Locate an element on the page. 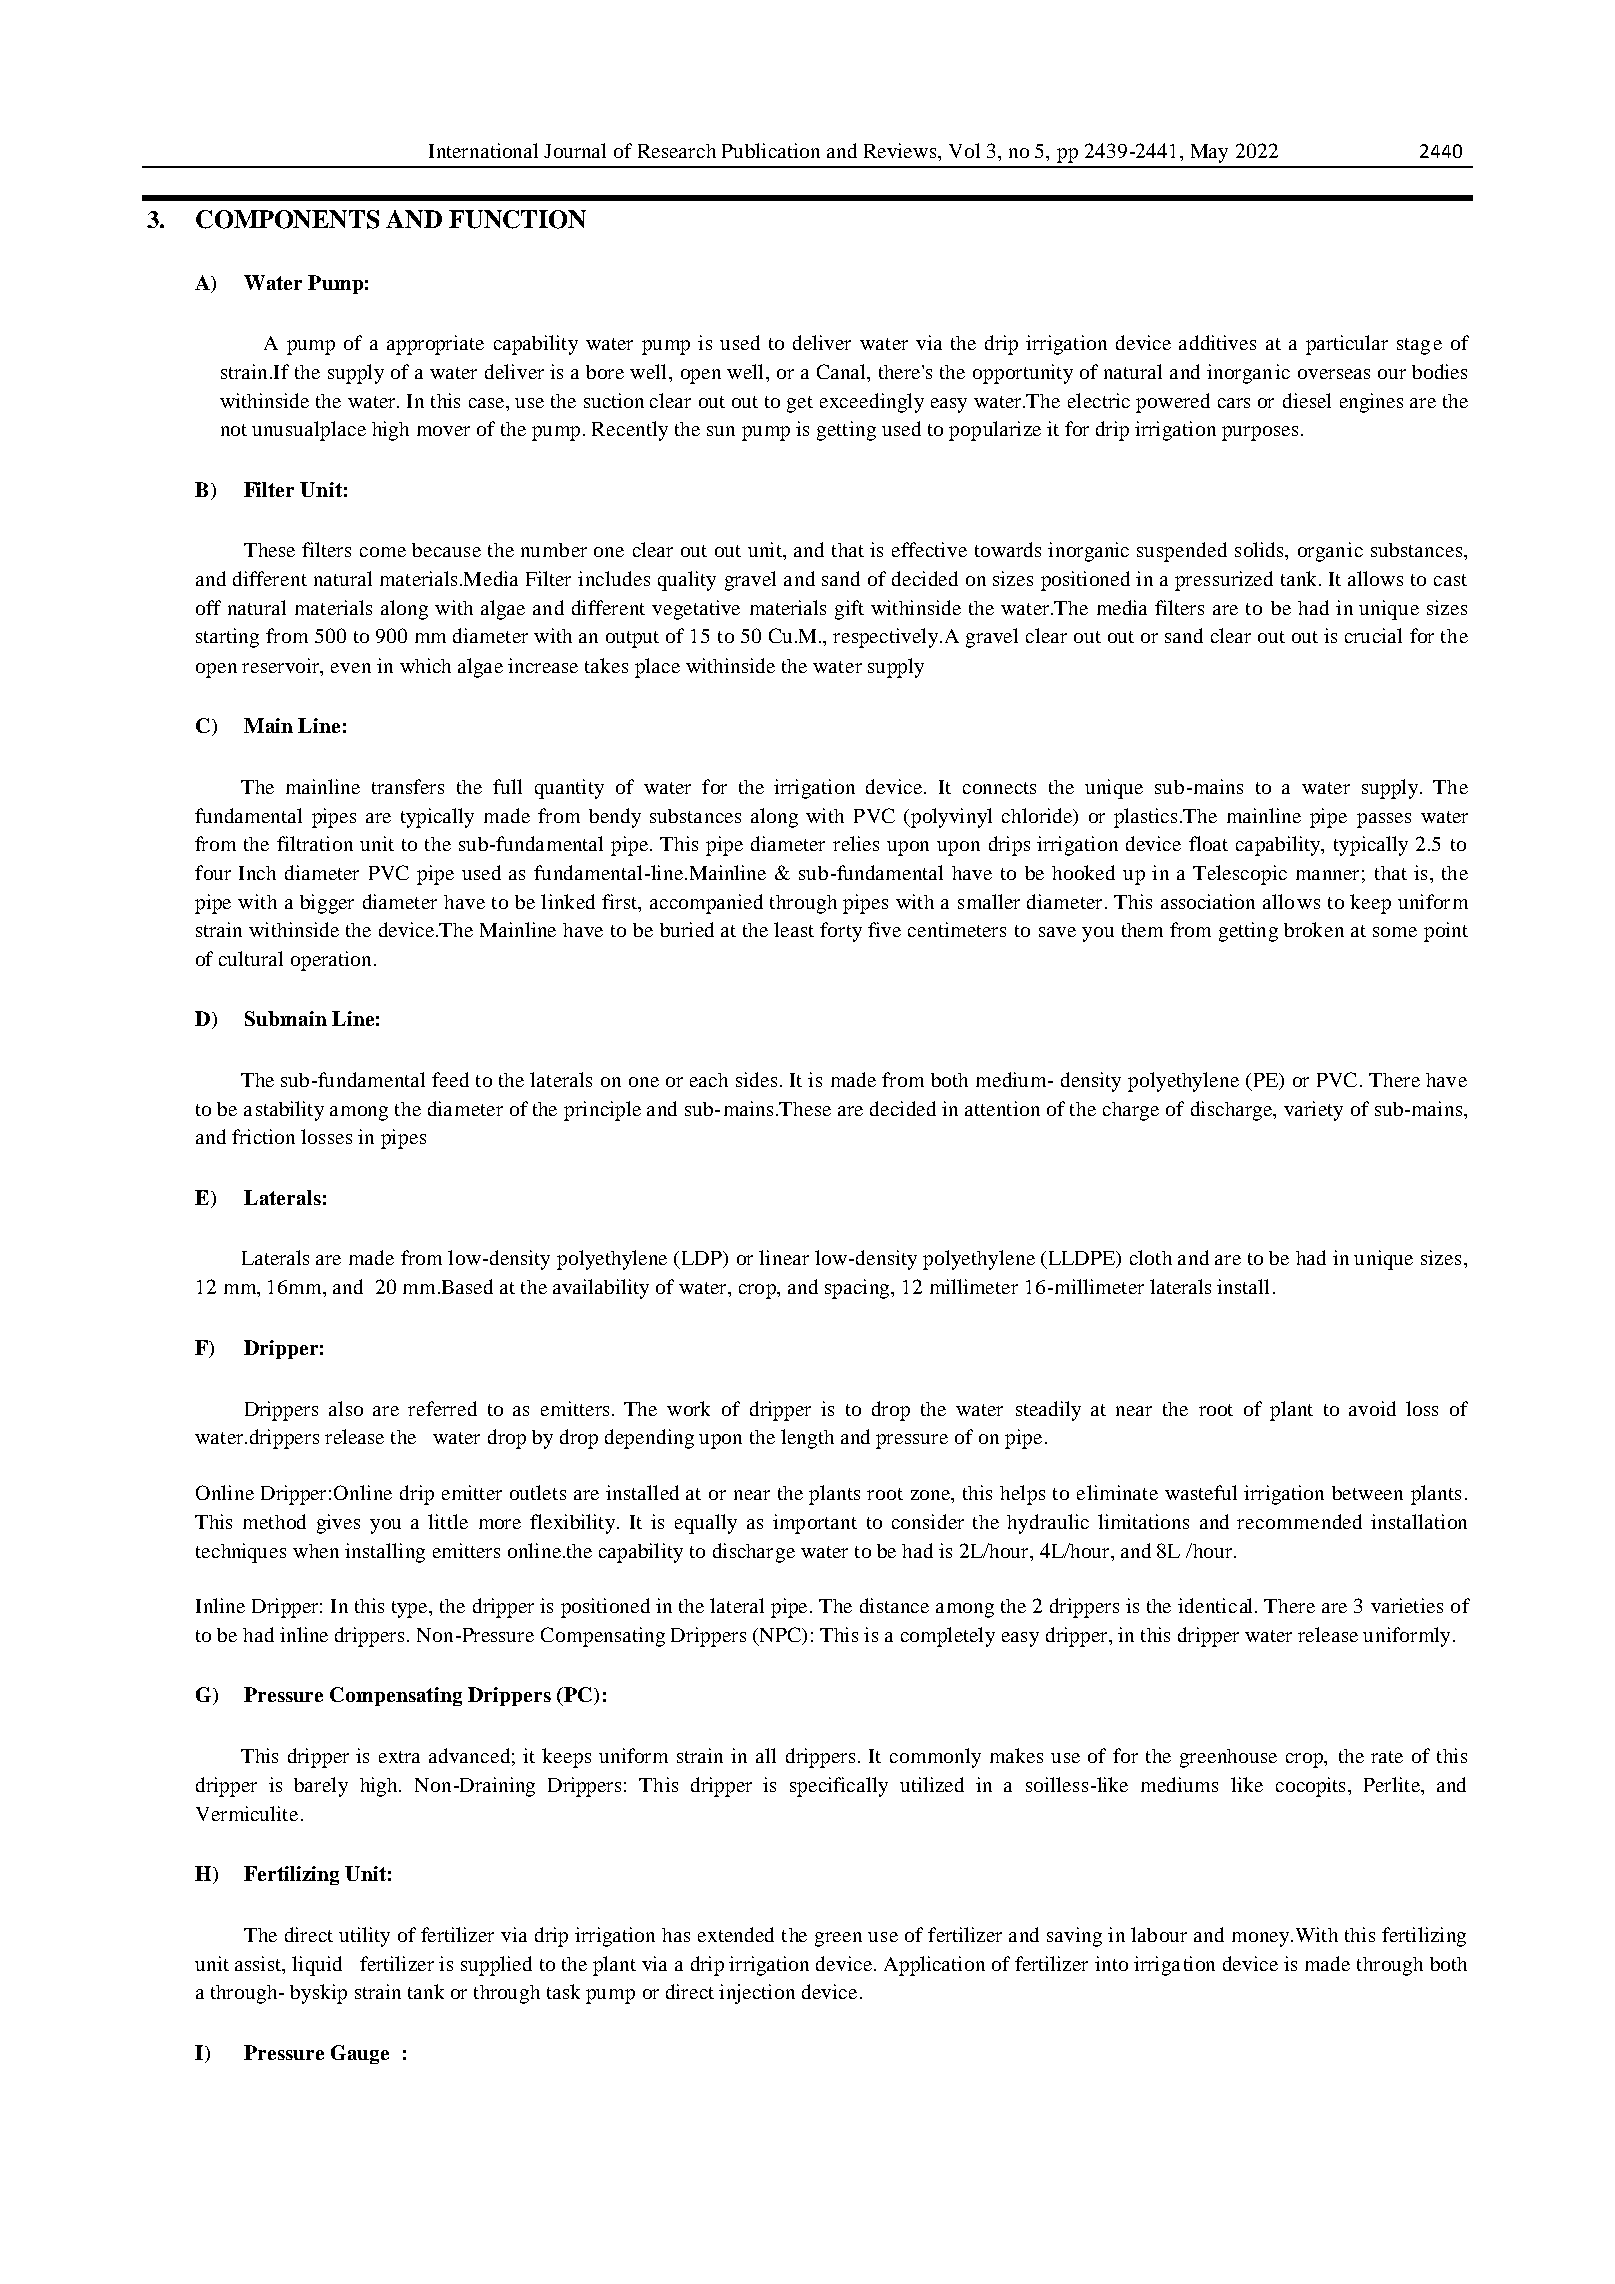  injection is located at coordinates (757, 1994).
